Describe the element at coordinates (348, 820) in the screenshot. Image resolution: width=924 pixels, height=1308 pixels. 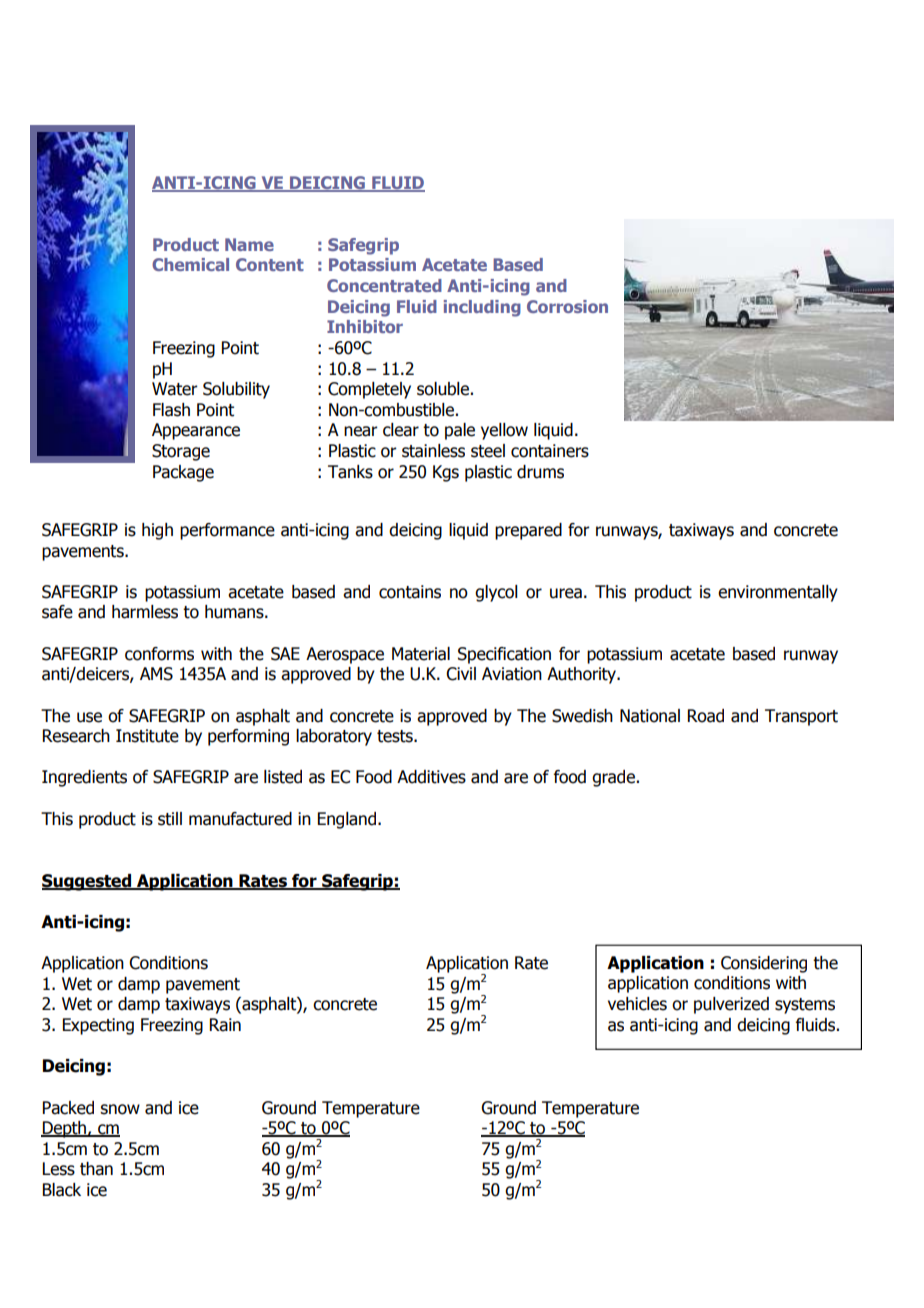
I see `England` at that location.
